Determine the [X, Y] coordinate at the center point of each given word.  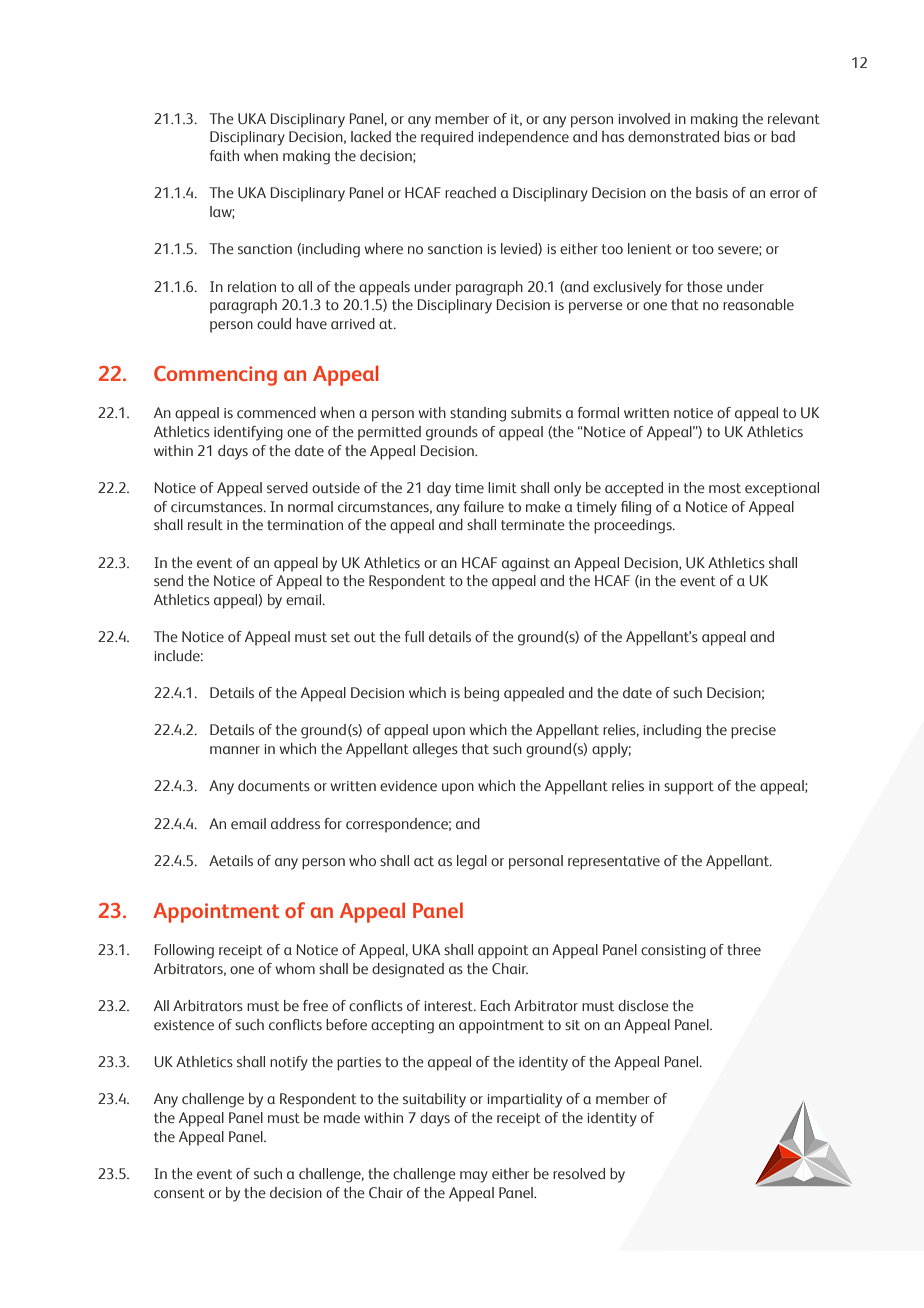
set [340, 637]
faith [224, 155]
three [744, 949]
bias [737, 136]
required [447, 138]
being [481, 694]
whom [295, 968]
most [725, 488]
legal [472, 862]
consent [179, 1193]
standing [478, 414]
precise [753, 732]
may [474, 1177]
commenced [276, 412]
